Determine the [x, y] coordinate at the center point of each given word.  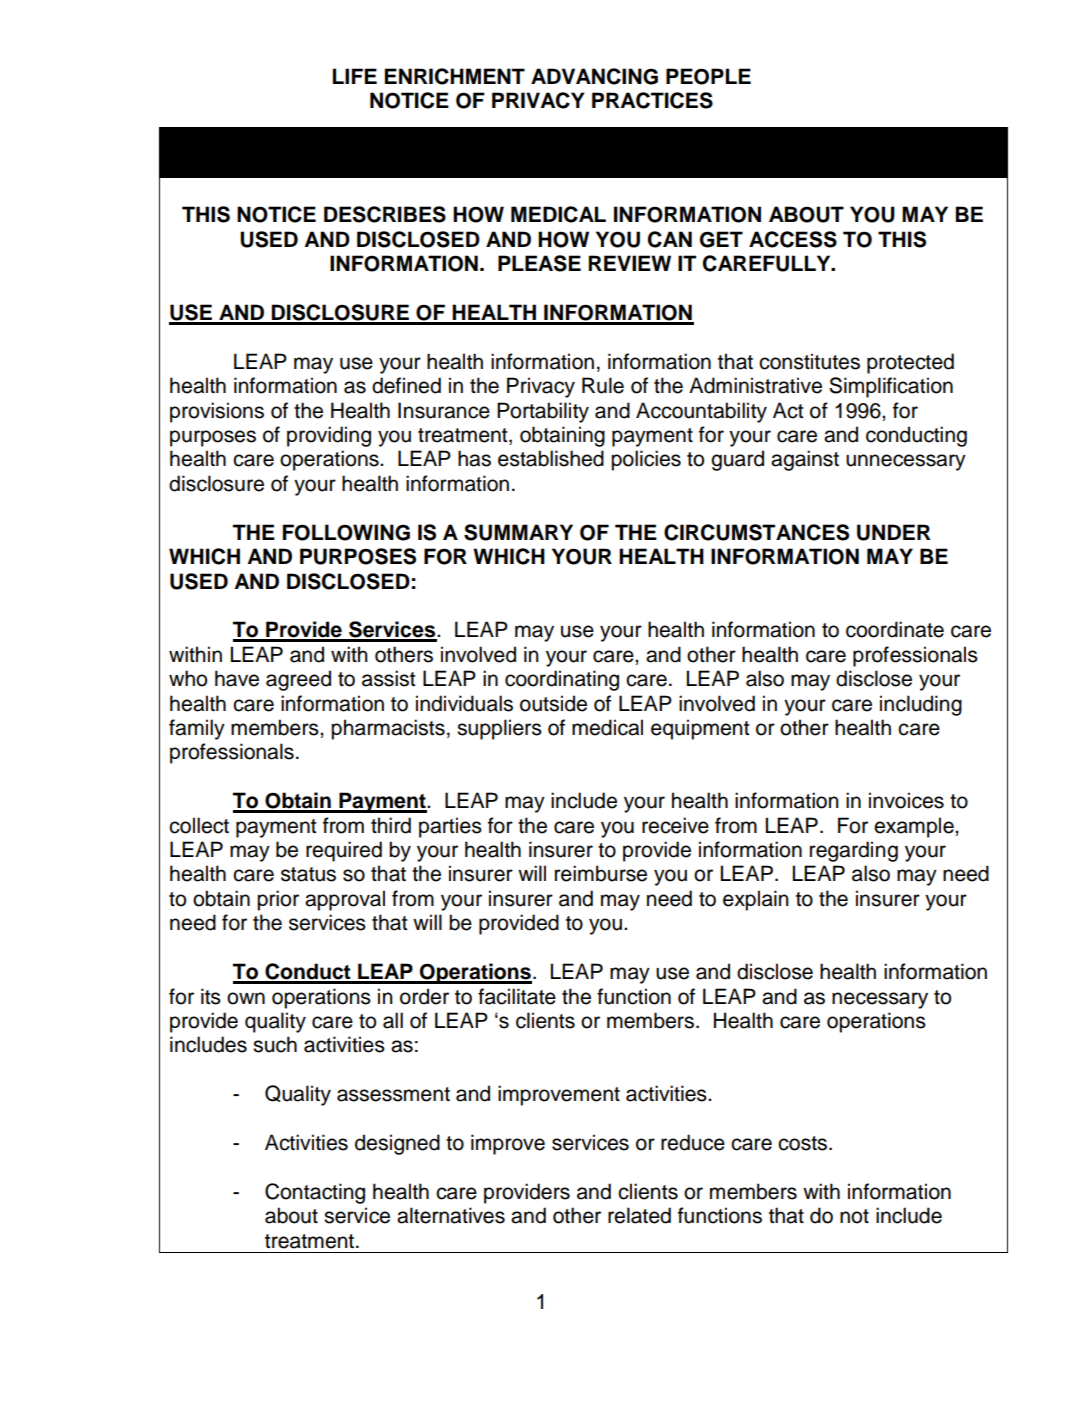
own [246, 998]
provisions [217, 412]
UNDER [894, 532]
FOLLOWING [346, 532]
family [197, 729]
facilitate [517, 996]
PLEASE [539, 263]
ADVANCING [594, 76]
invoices [906, 800]
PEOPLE [708, 76]
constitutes [809, 361]
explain [756, 900]
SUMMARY [518, 532]
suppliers [499, 729]
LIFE [355, 76]
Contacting [315, 1193]
